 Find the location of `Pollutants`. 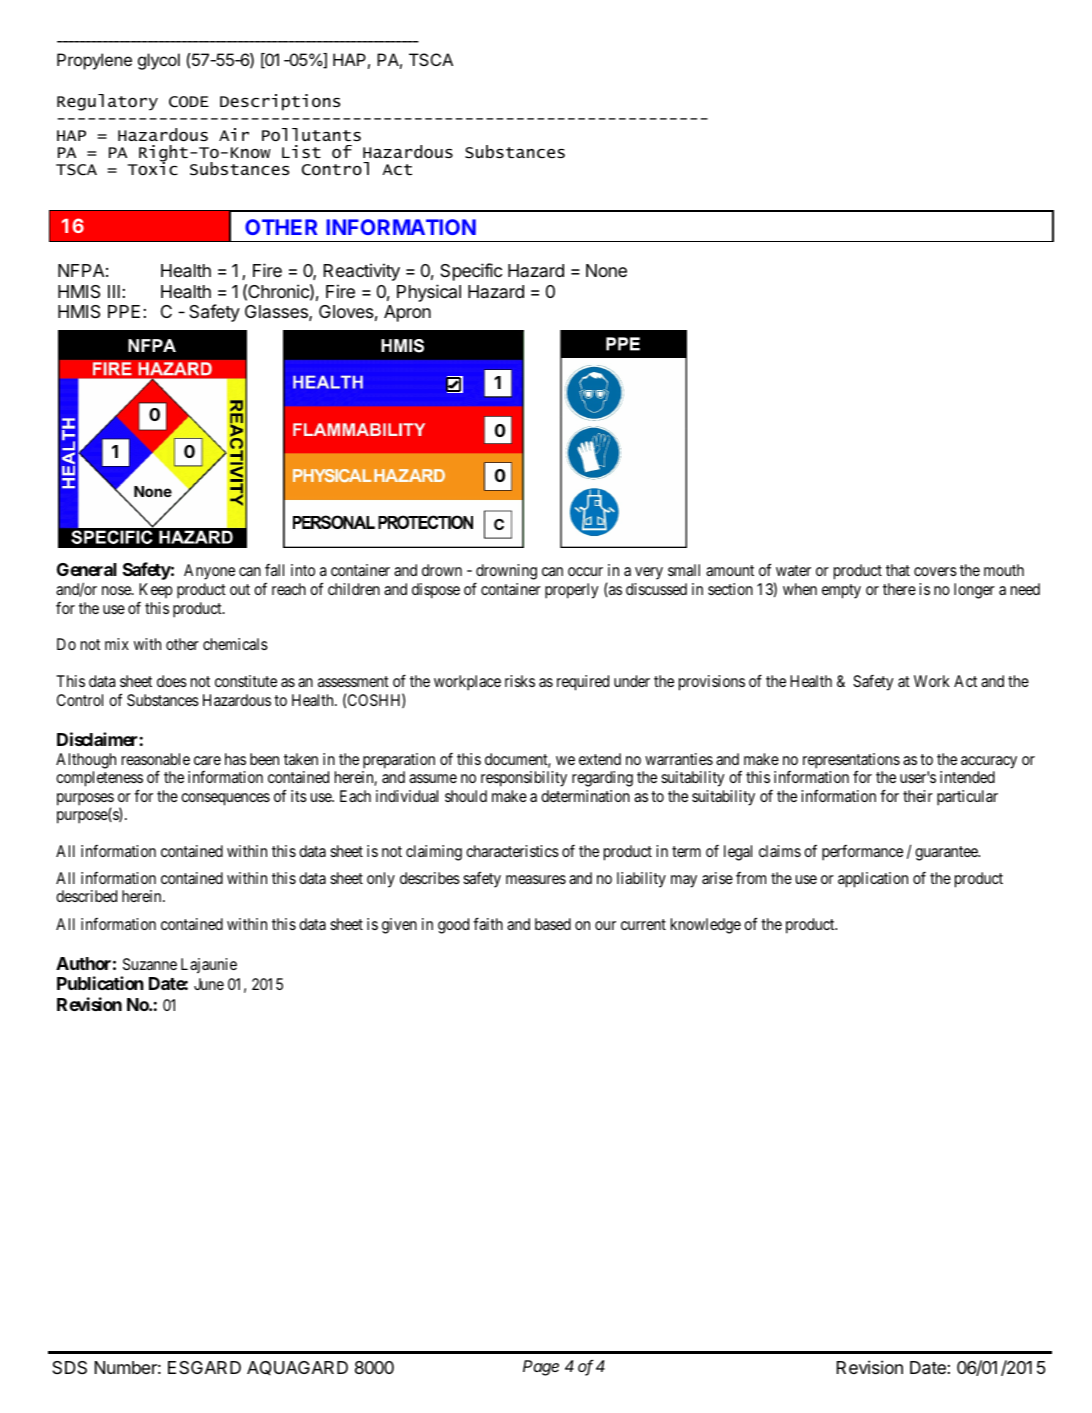

Pollutants is located at coordinates (311, 134).
